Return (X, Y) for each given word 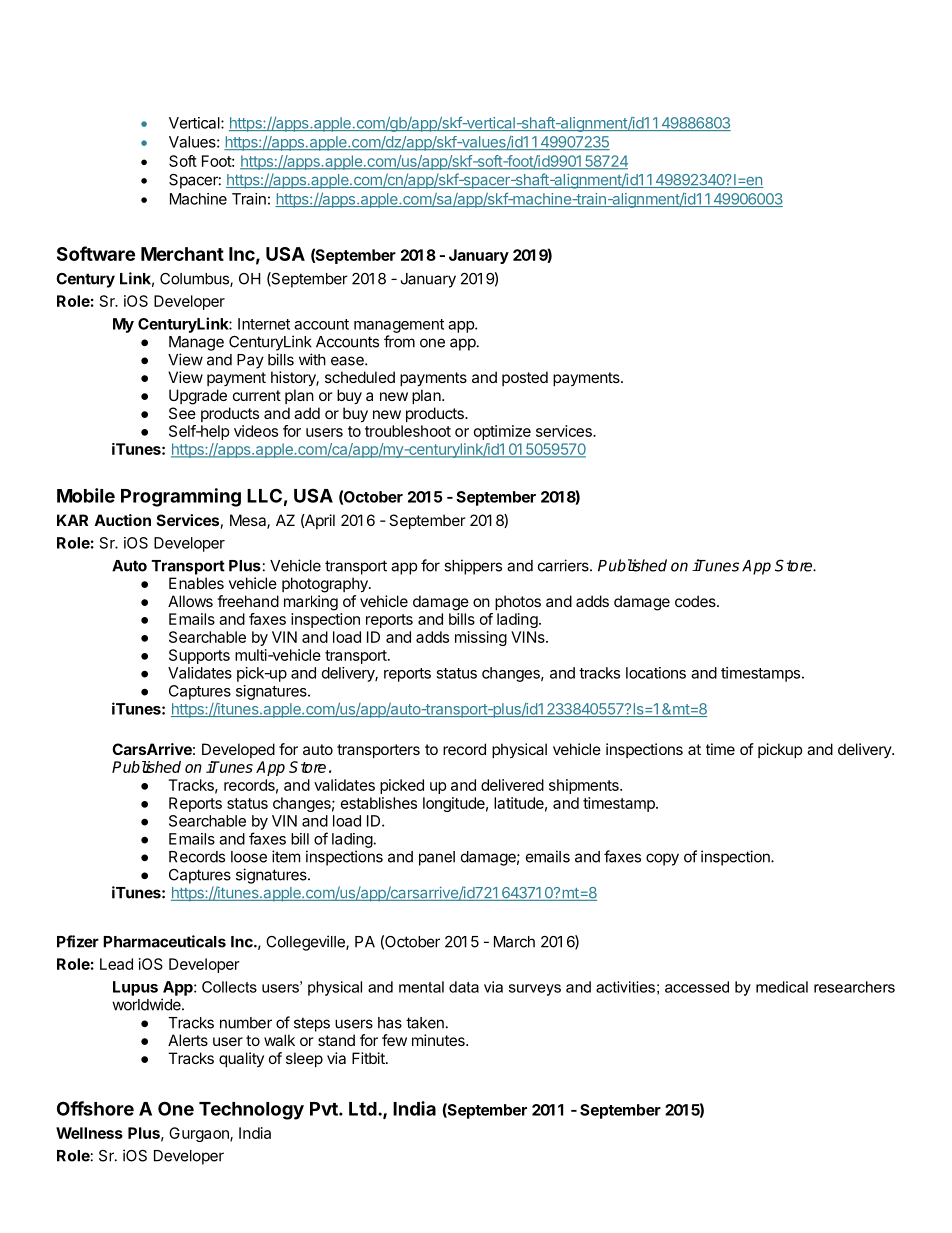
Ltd (364, 1109)
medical (782, 987)
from (399, 341)
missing (481, 638)
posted (525, 378)
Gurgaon (200, 1134)
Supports (199, 656)
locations (656, 673)
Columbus (195, 280)
